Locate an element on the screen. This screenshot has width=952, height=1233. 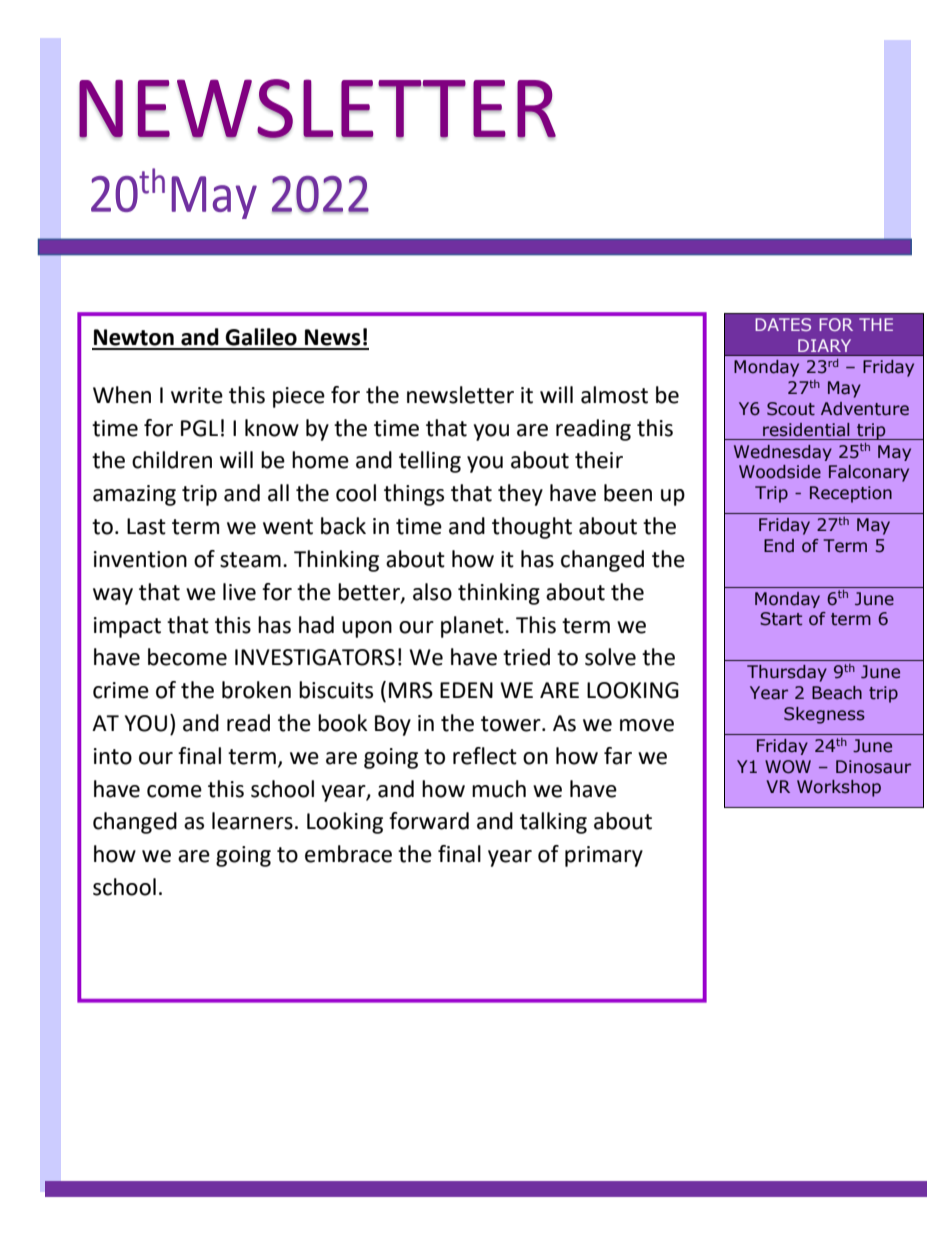
they is located at coordinates (520, 495).
